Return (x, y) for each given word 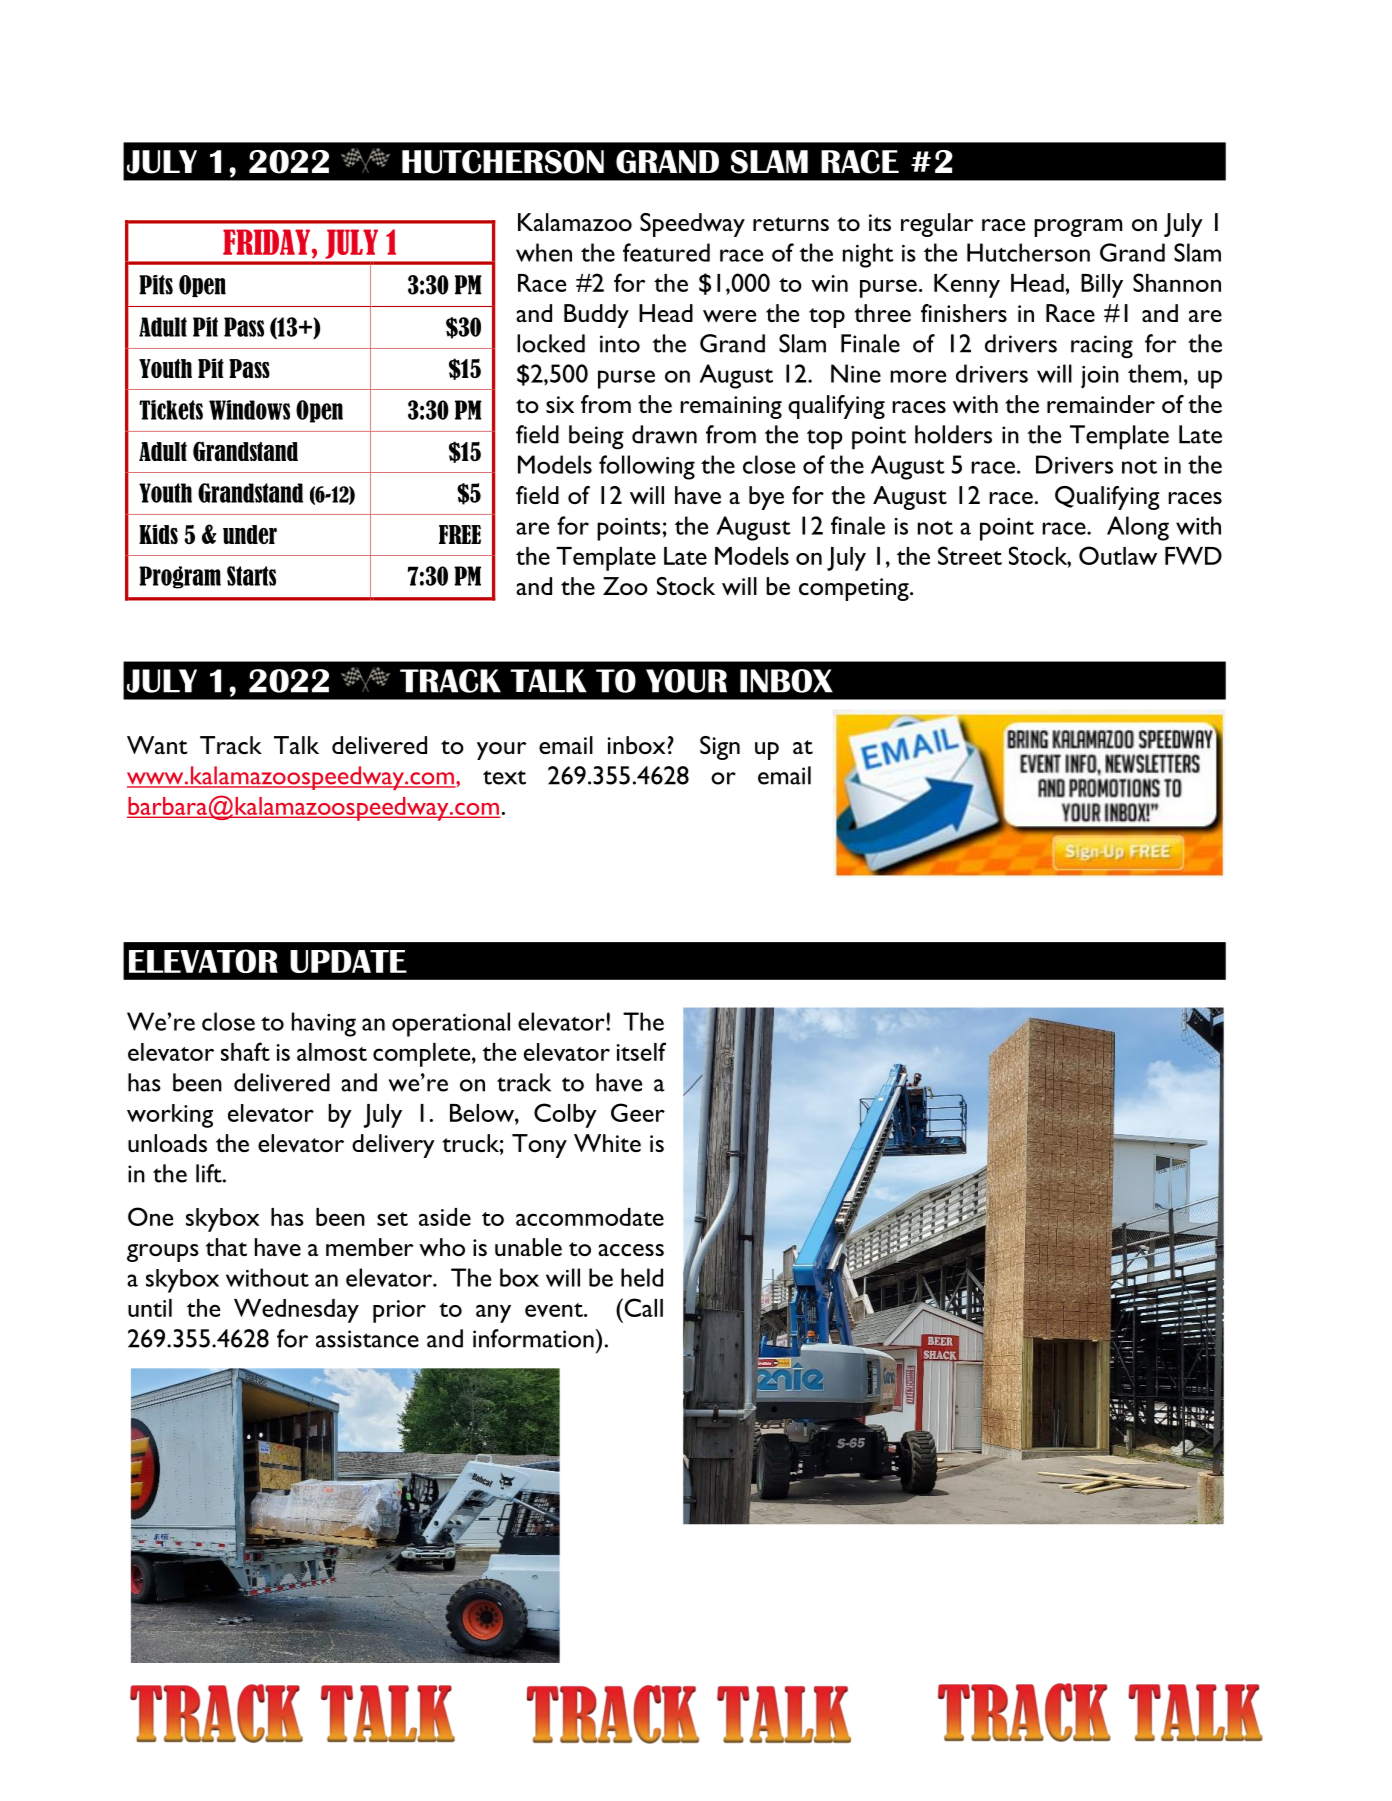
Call (642, 1307)
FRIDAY (268, 242)
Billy (1102, 286)
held (642, 1277)
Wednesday (296, 1311)
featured (666, 252)
